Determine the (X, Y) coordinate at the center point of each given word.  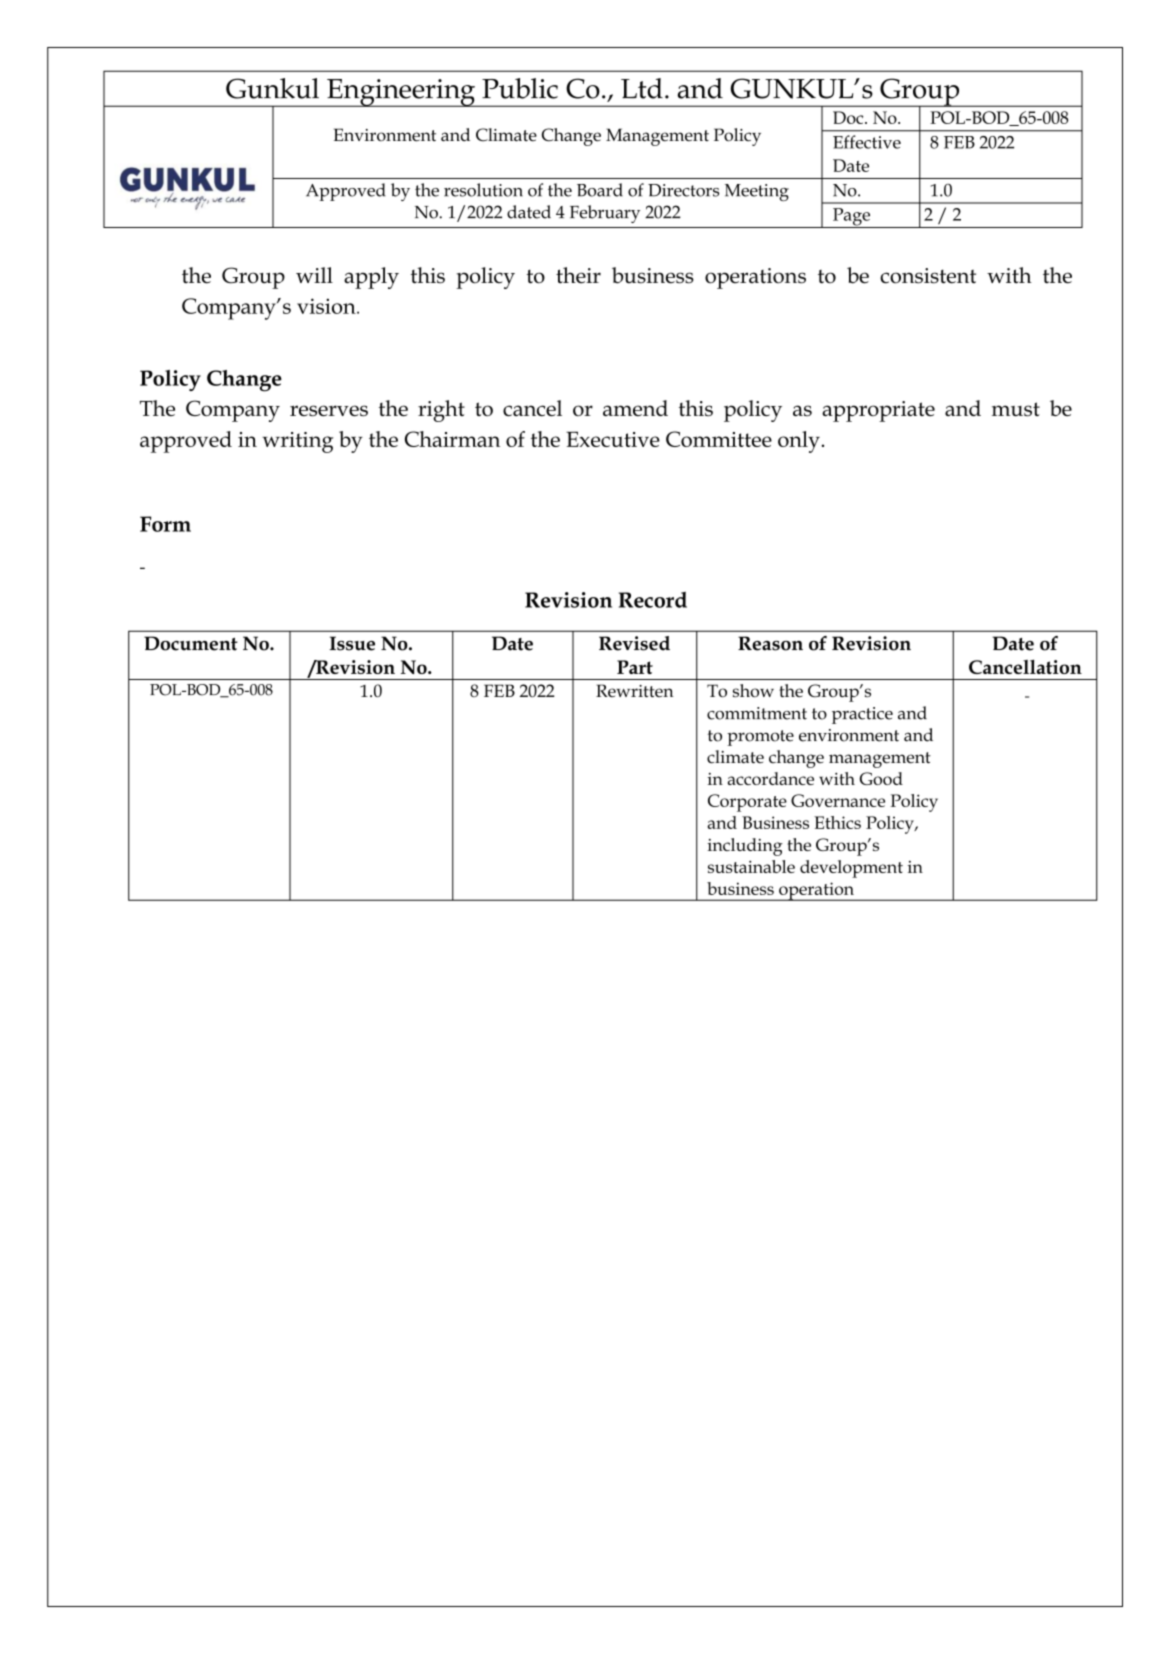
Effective (867, 142)
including (745, 847)
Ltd (642, 88)
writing (298, 442)
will (314, 275)
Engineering (401, 93)
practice (862, 715)
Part (635, 667)
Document (191, 643)
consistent (928, 276)
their (578, 275)
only (799, 442)
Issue (352, 643)
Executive (613, 439)
